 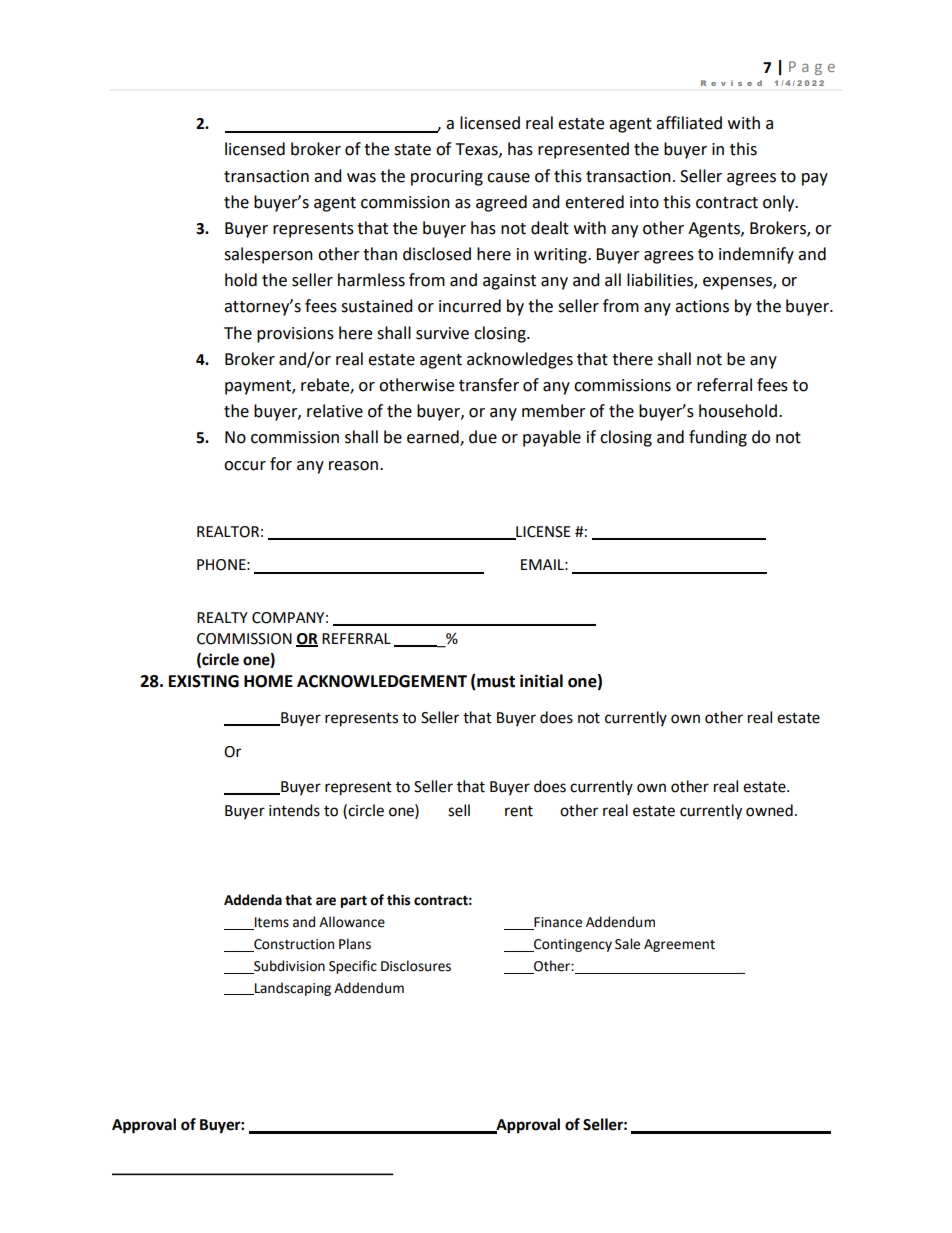 I want to click on for, so click(x=281, y=464).
